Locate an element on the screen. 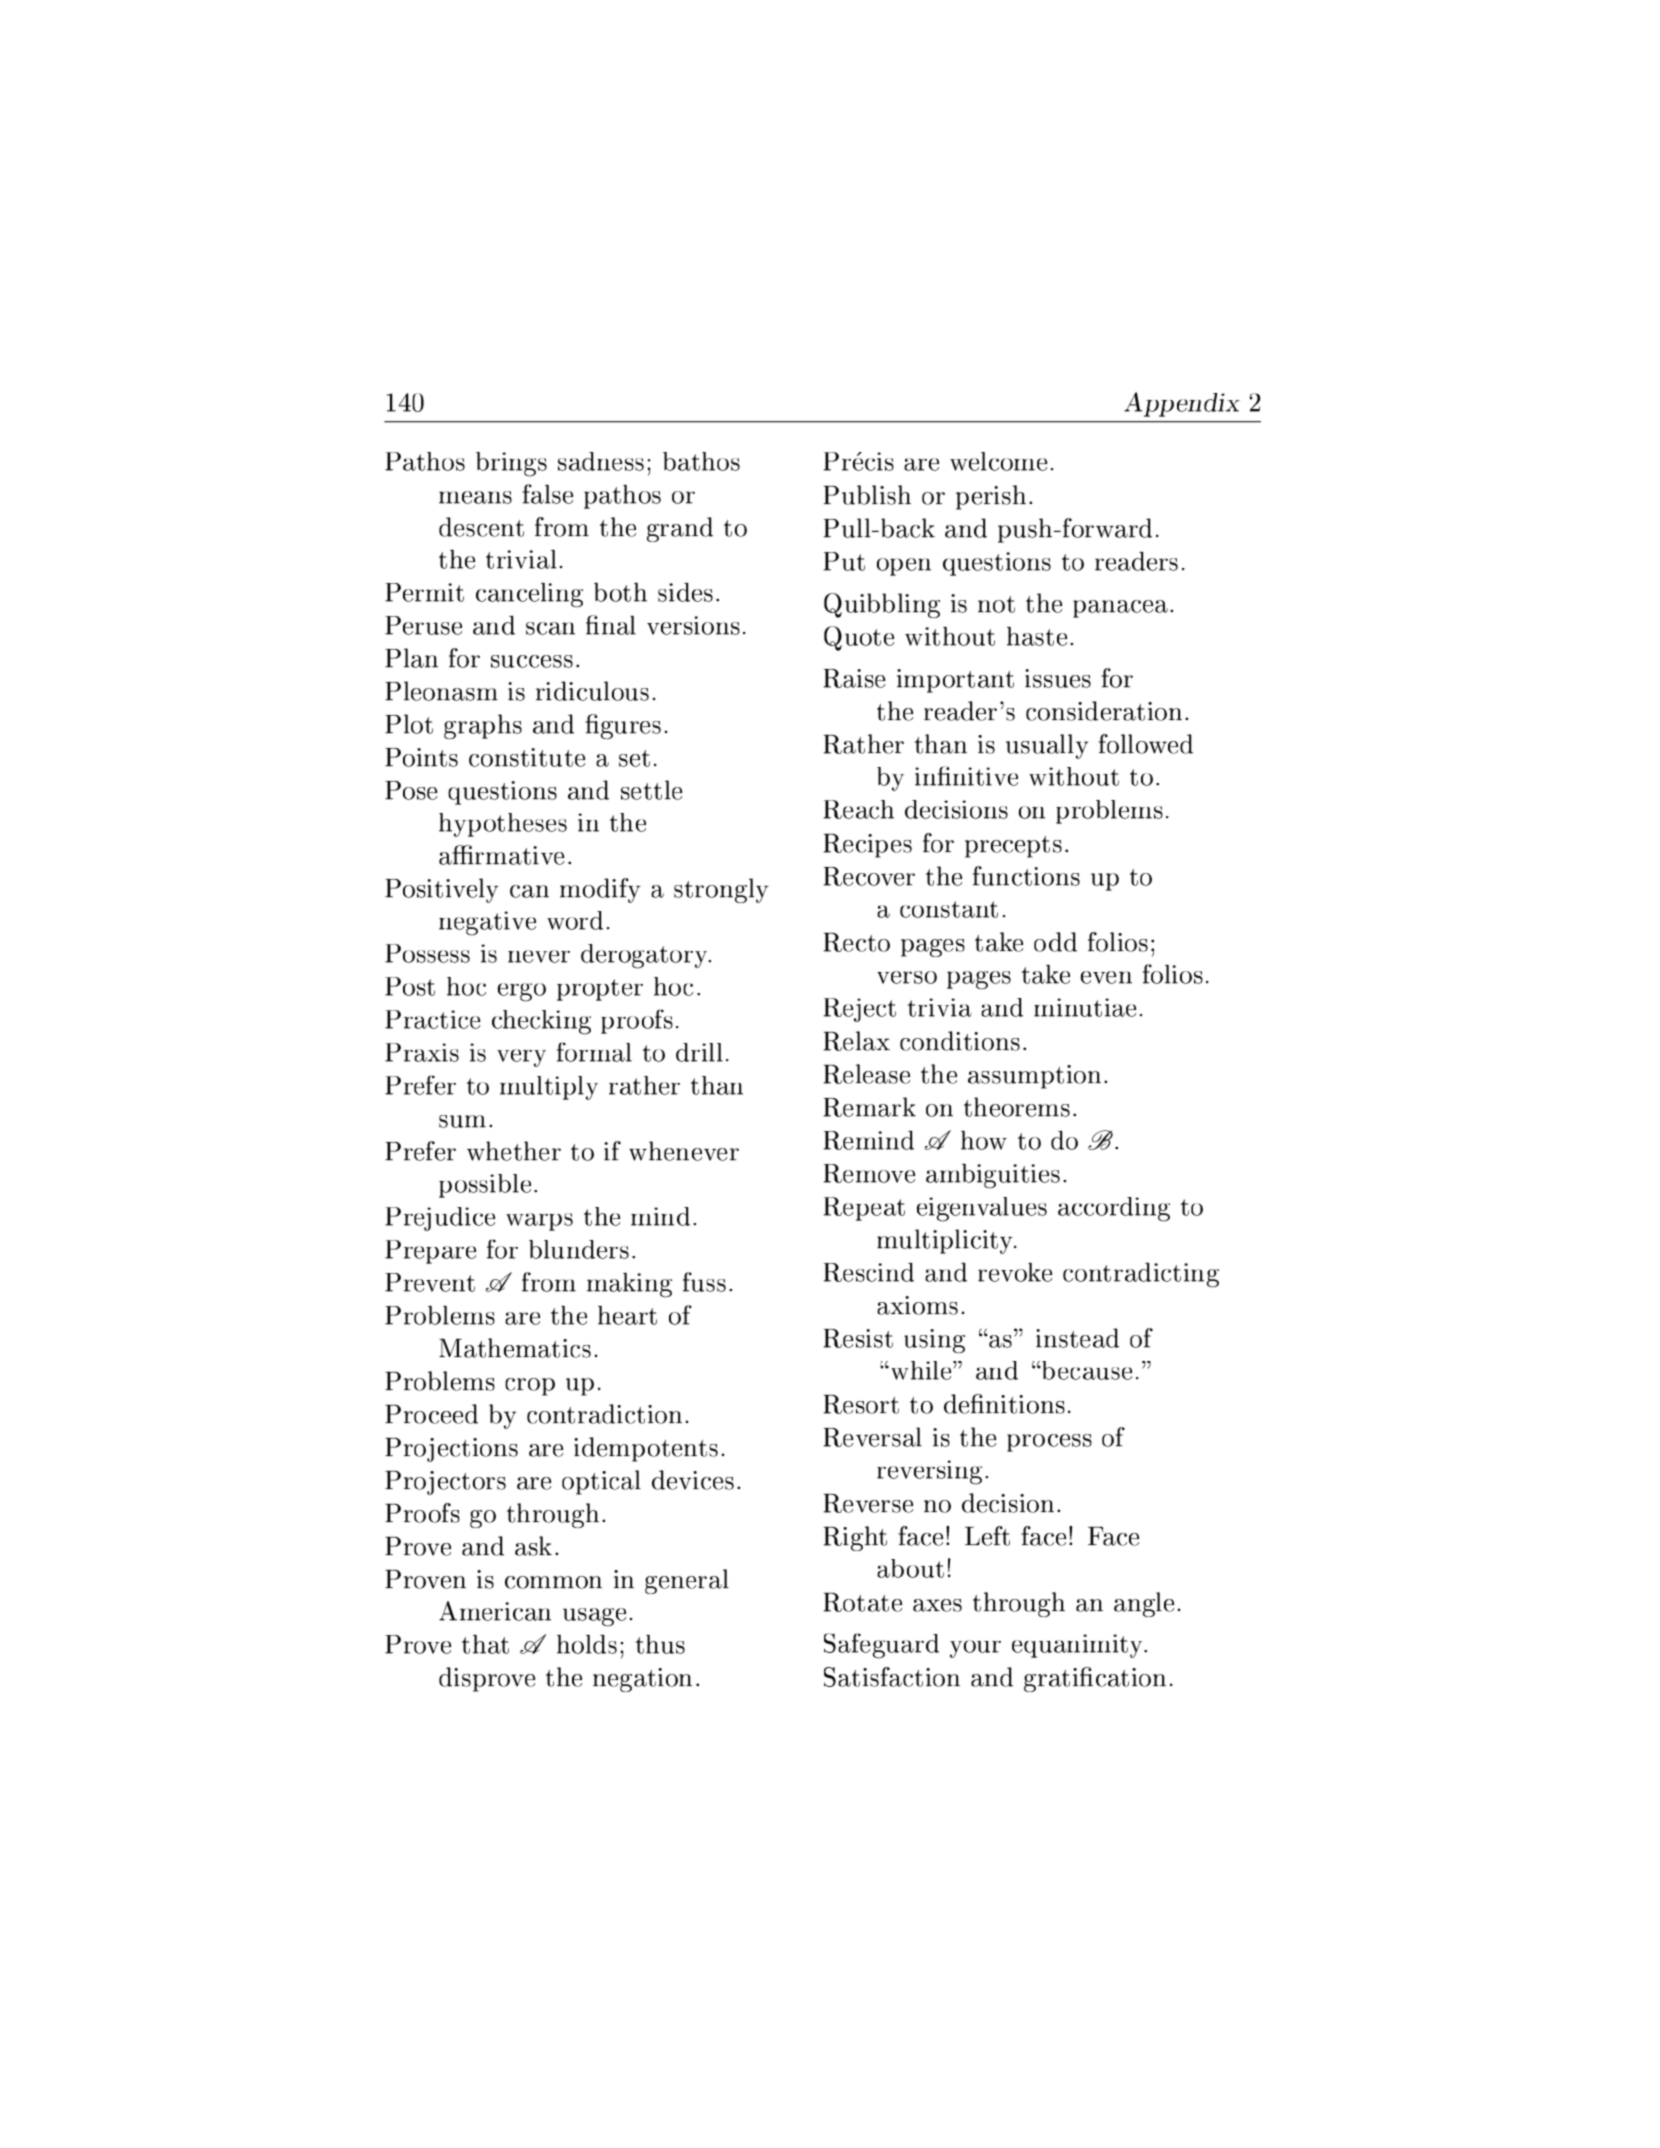 This screenshot has height=2148, width=1660. according is located at coordinates (1114, 1209).
